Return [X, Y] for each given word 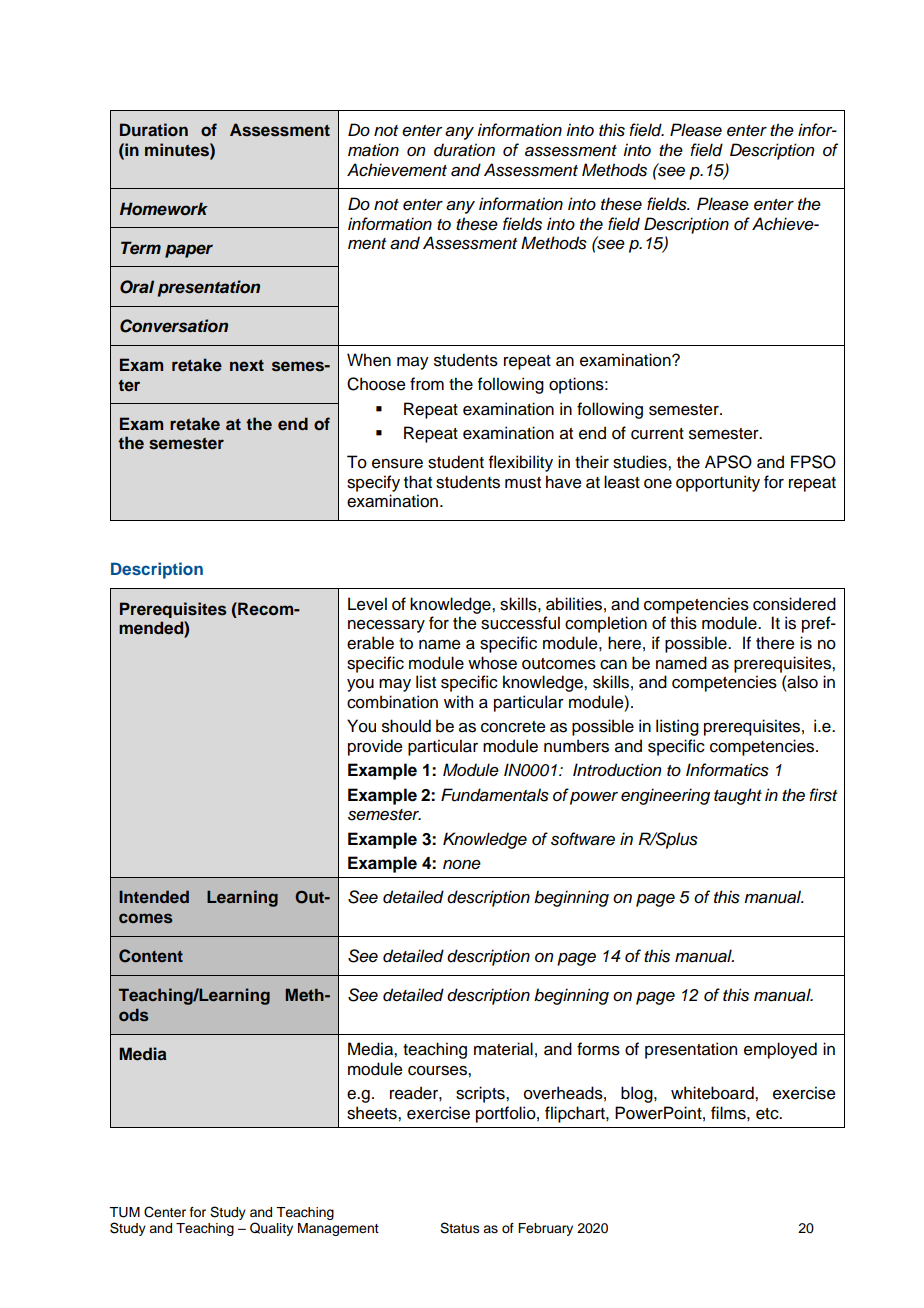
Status [460, 1228]
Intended [154, 896]
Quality [271, 1229]
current [657, 434]
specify [373, 483]
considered [794, 604]
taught [738, 796]
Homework [164, 209]
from [427, 384]
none [462, 865]
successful [520, 623]
